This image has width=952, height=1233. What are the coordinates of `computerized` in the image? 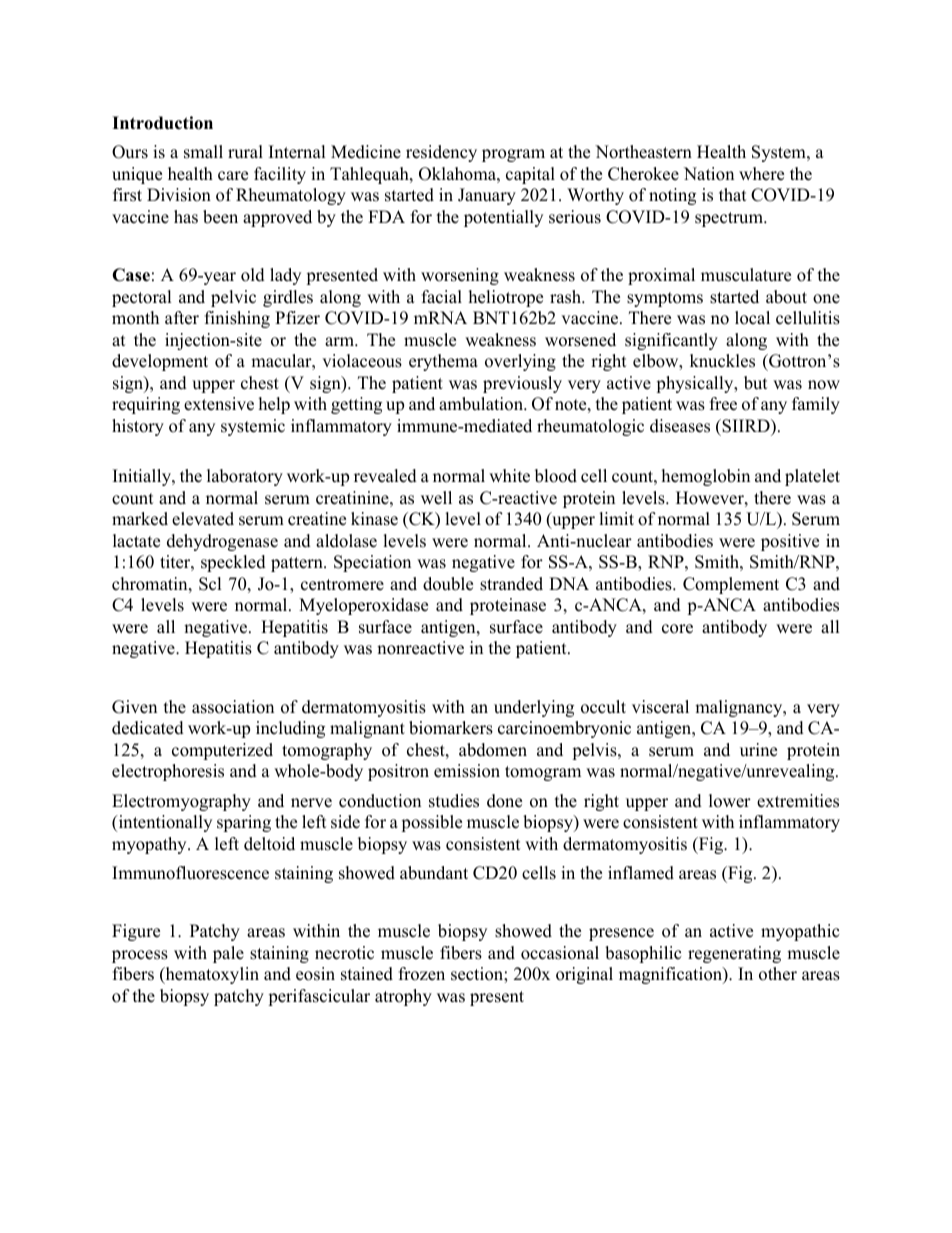 It's located at (222, 751).
